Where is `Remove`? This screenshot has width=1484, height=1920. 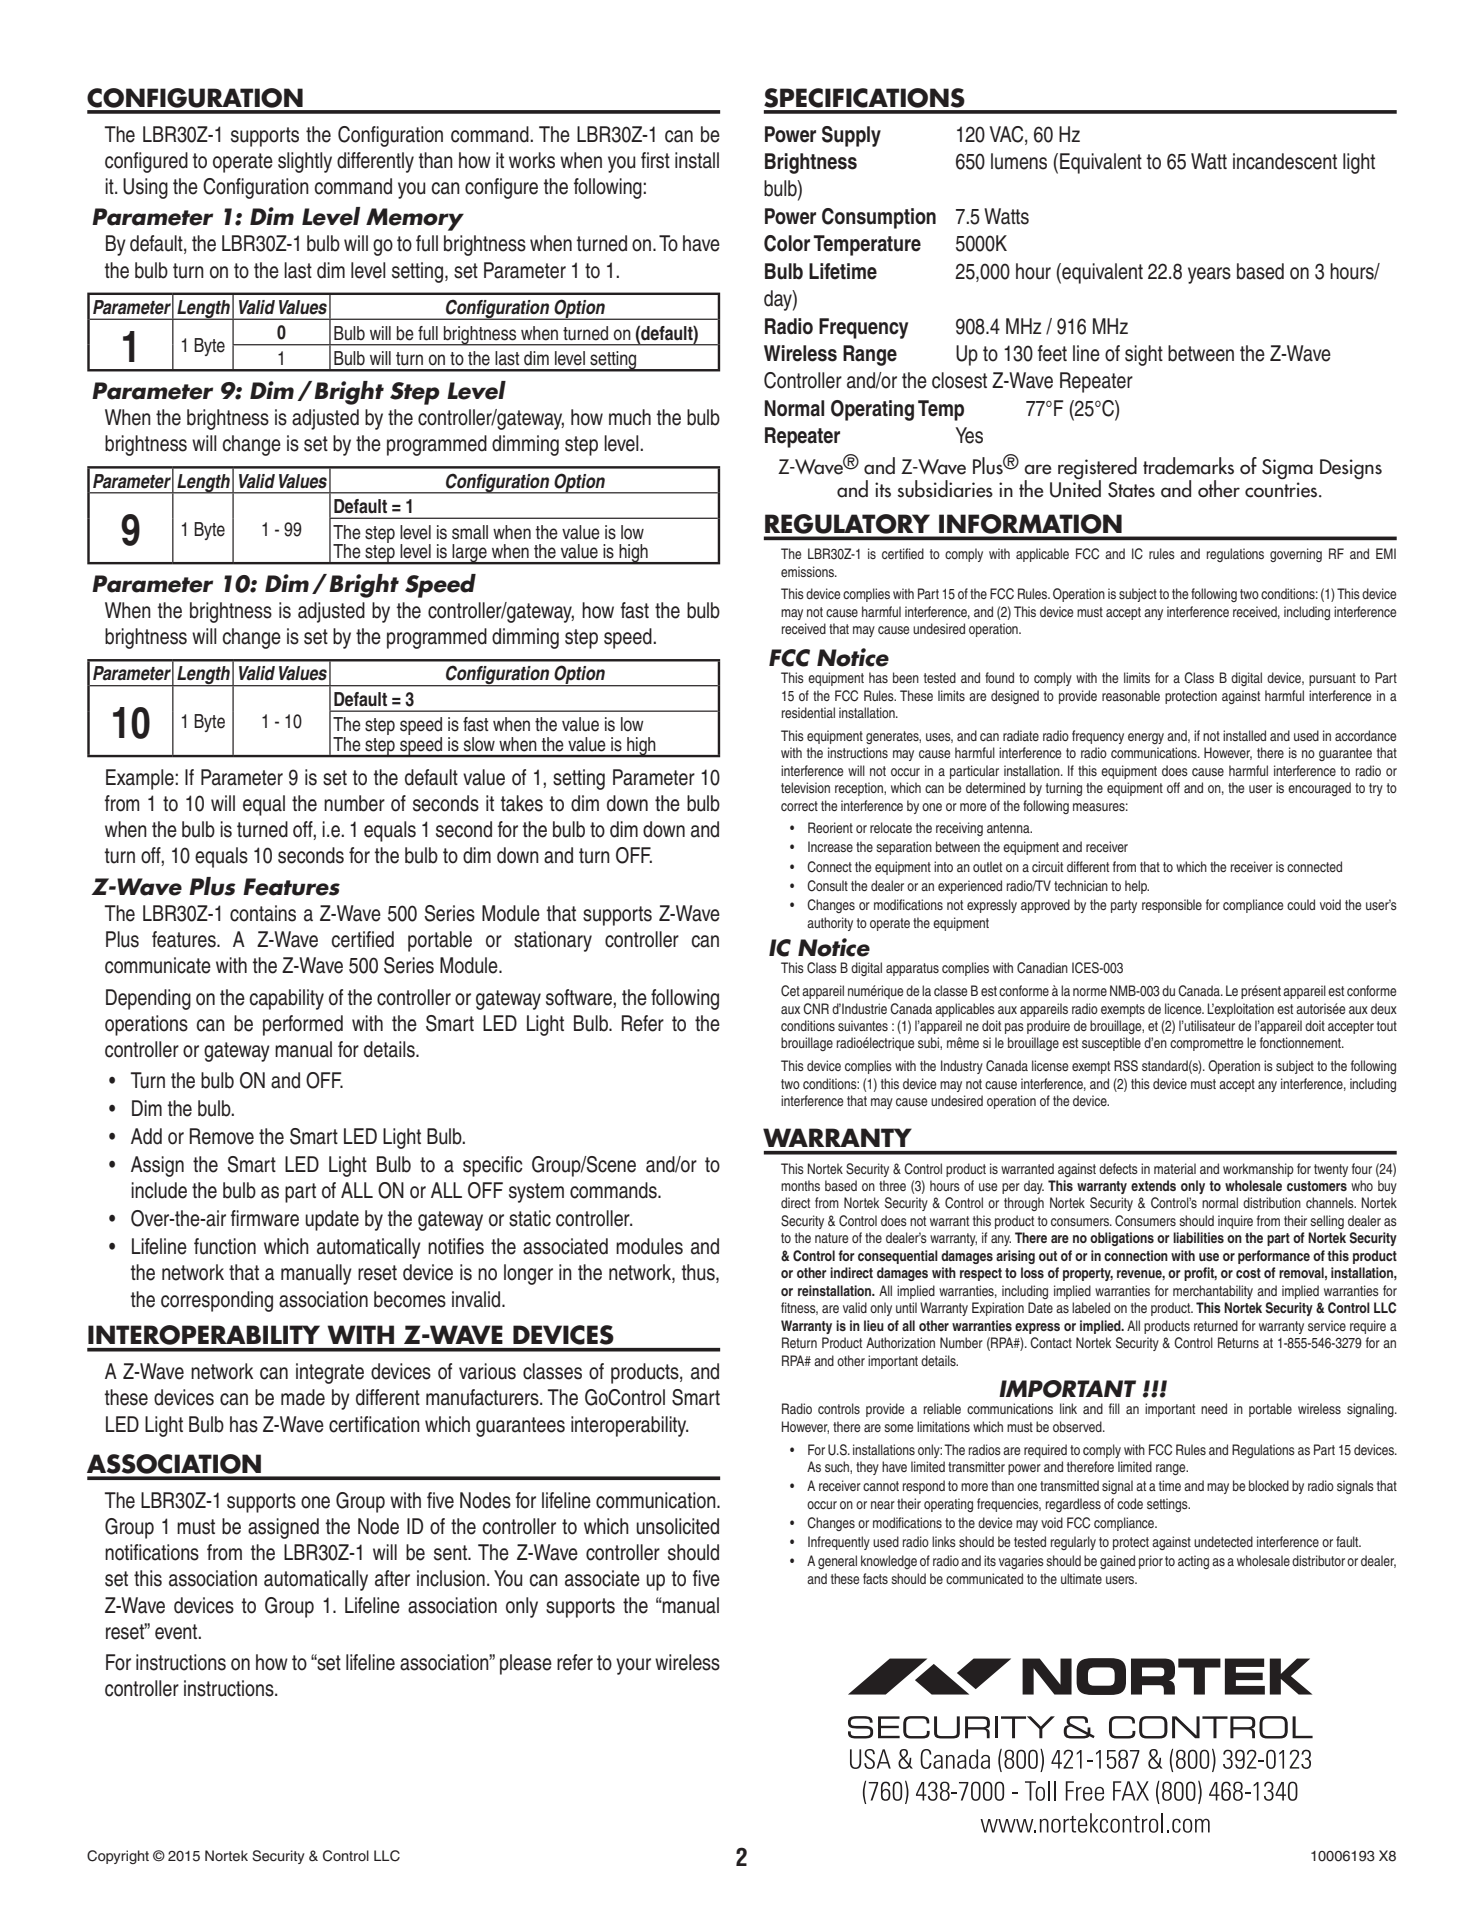
Remove is located at coordinates (222, 1136).
